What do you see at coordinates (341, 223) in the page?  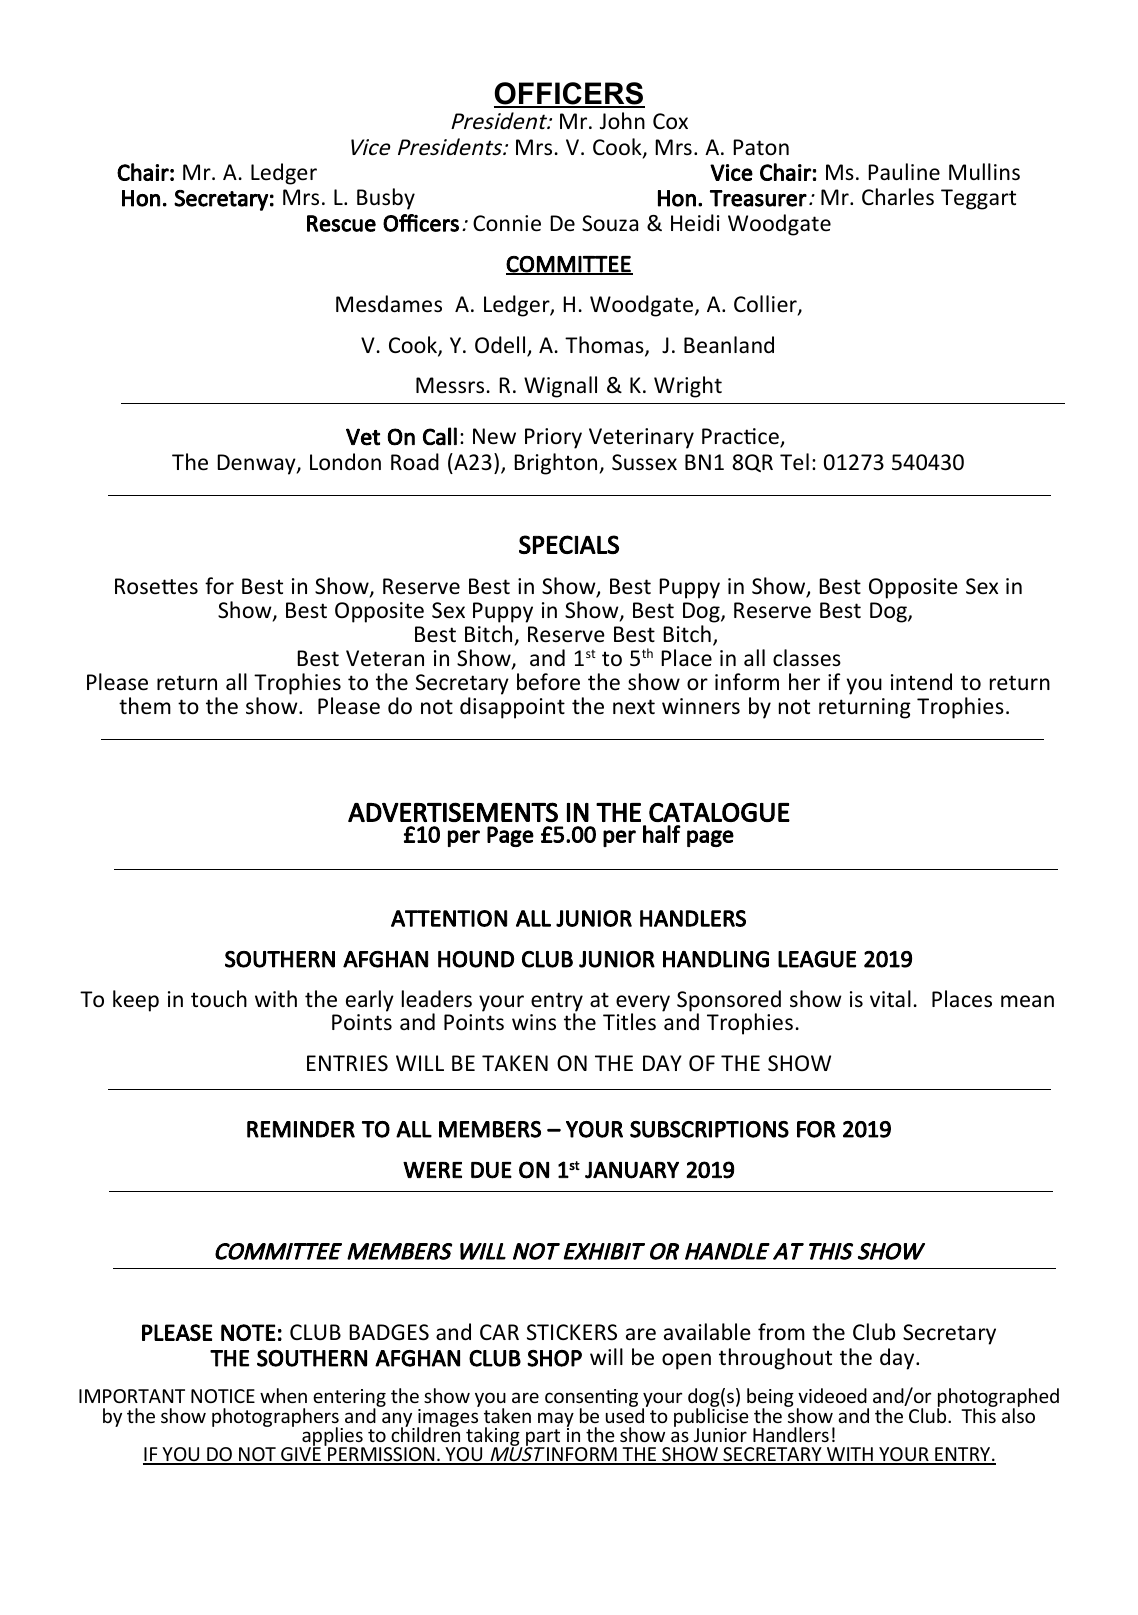 I see `Rescue` at bounding box center [341, 223].
